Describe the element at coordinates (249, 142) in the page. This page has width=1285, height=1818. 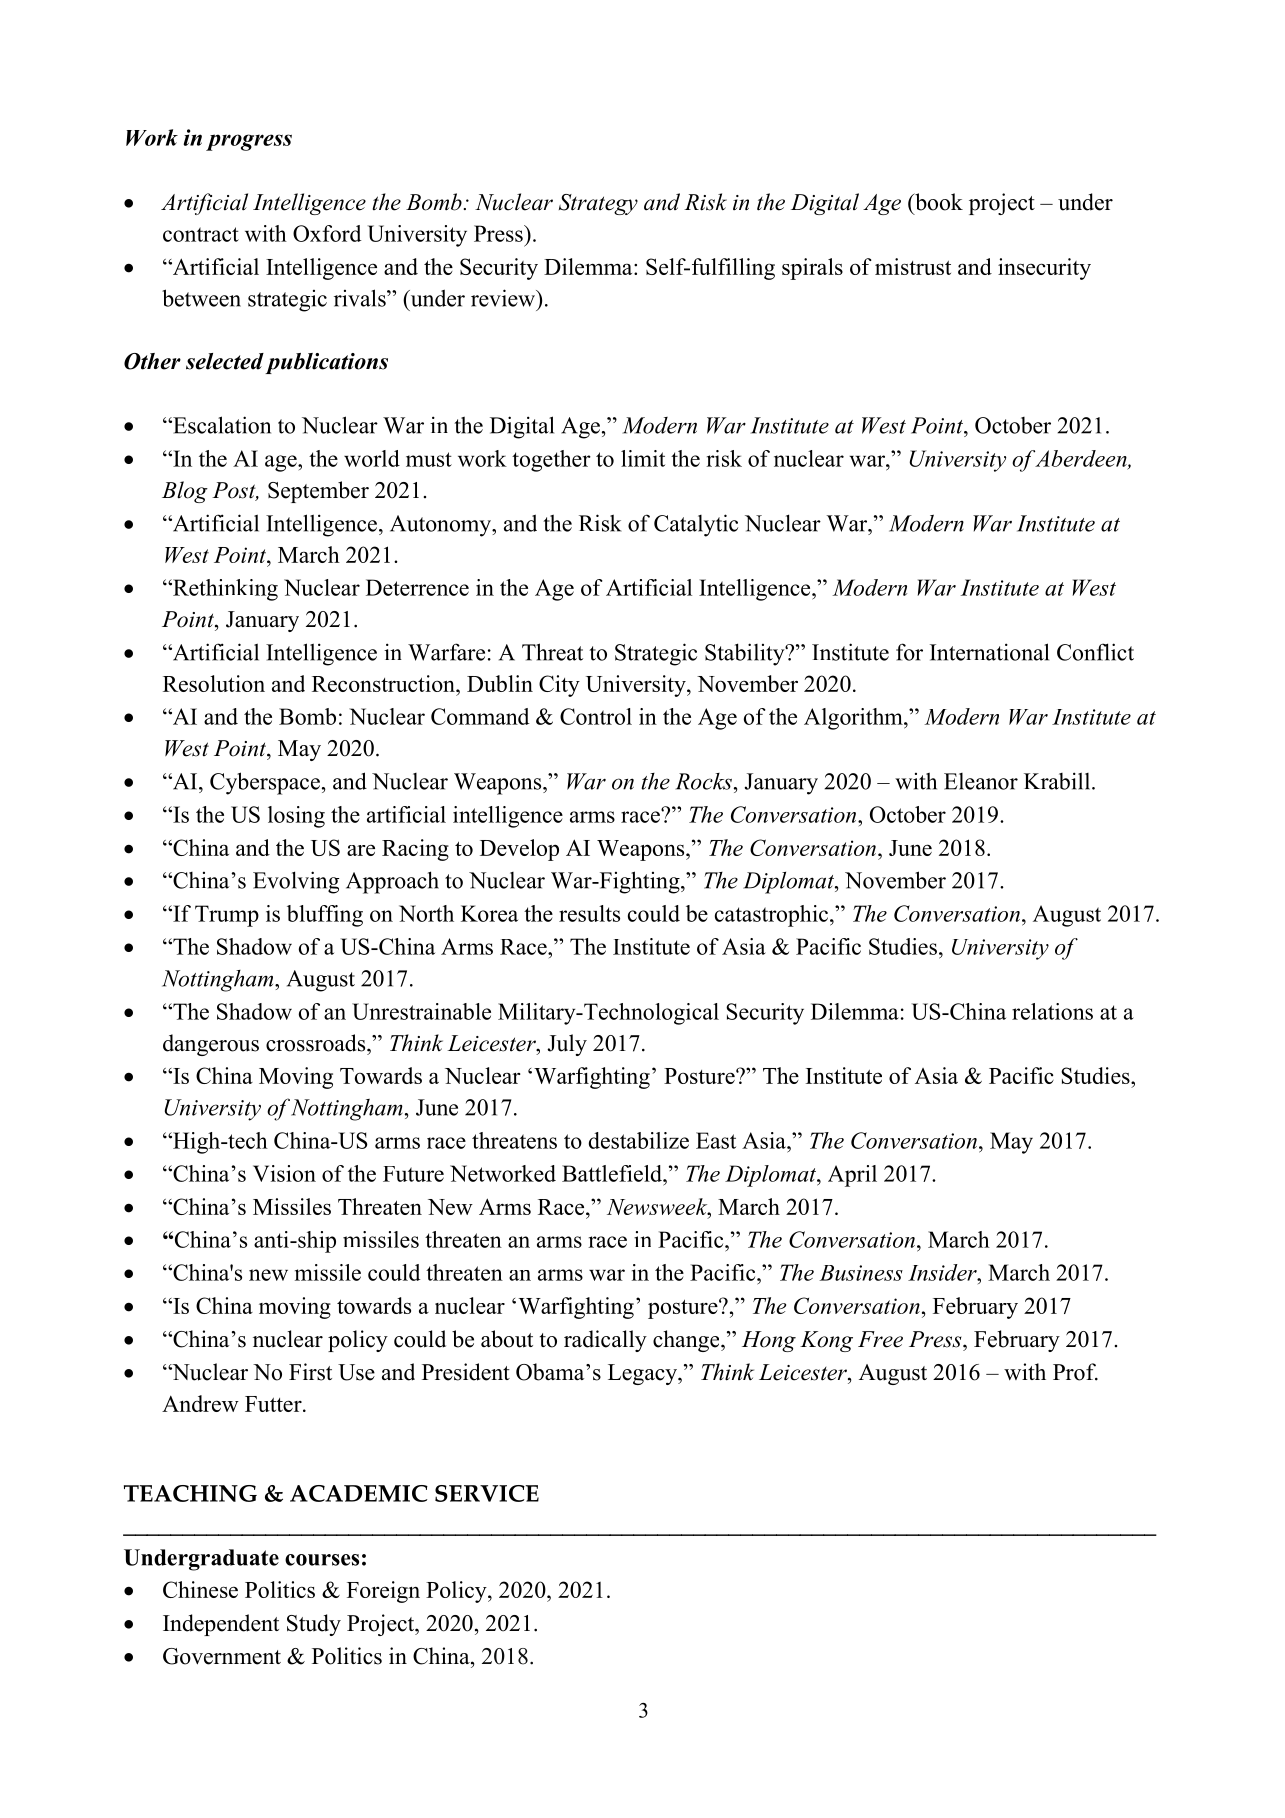
I see `progress` at that location.
